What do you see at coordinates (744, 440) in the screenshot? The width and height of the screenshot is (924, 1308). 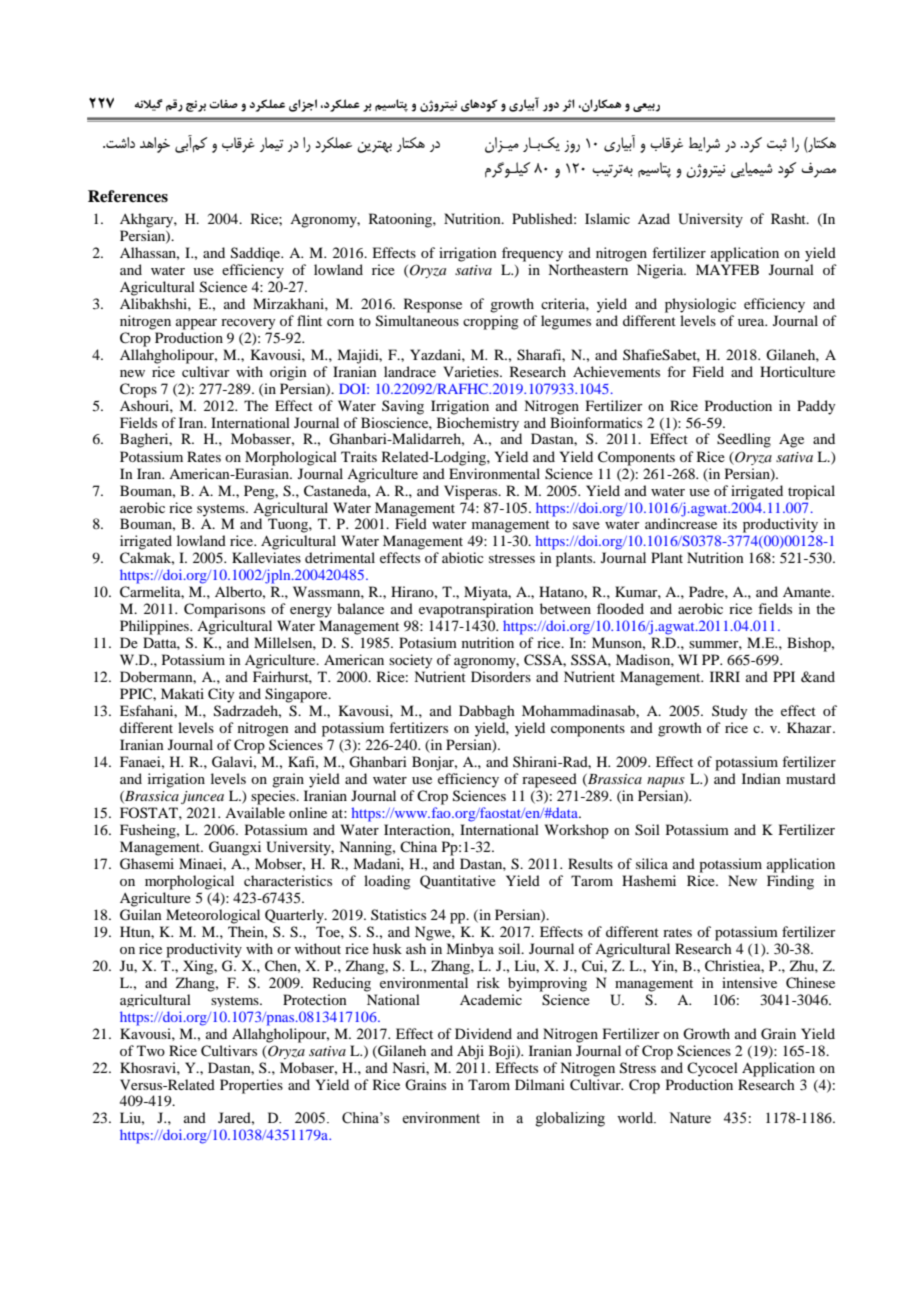 I see `Seedling` at bounding box center [744, 440].
